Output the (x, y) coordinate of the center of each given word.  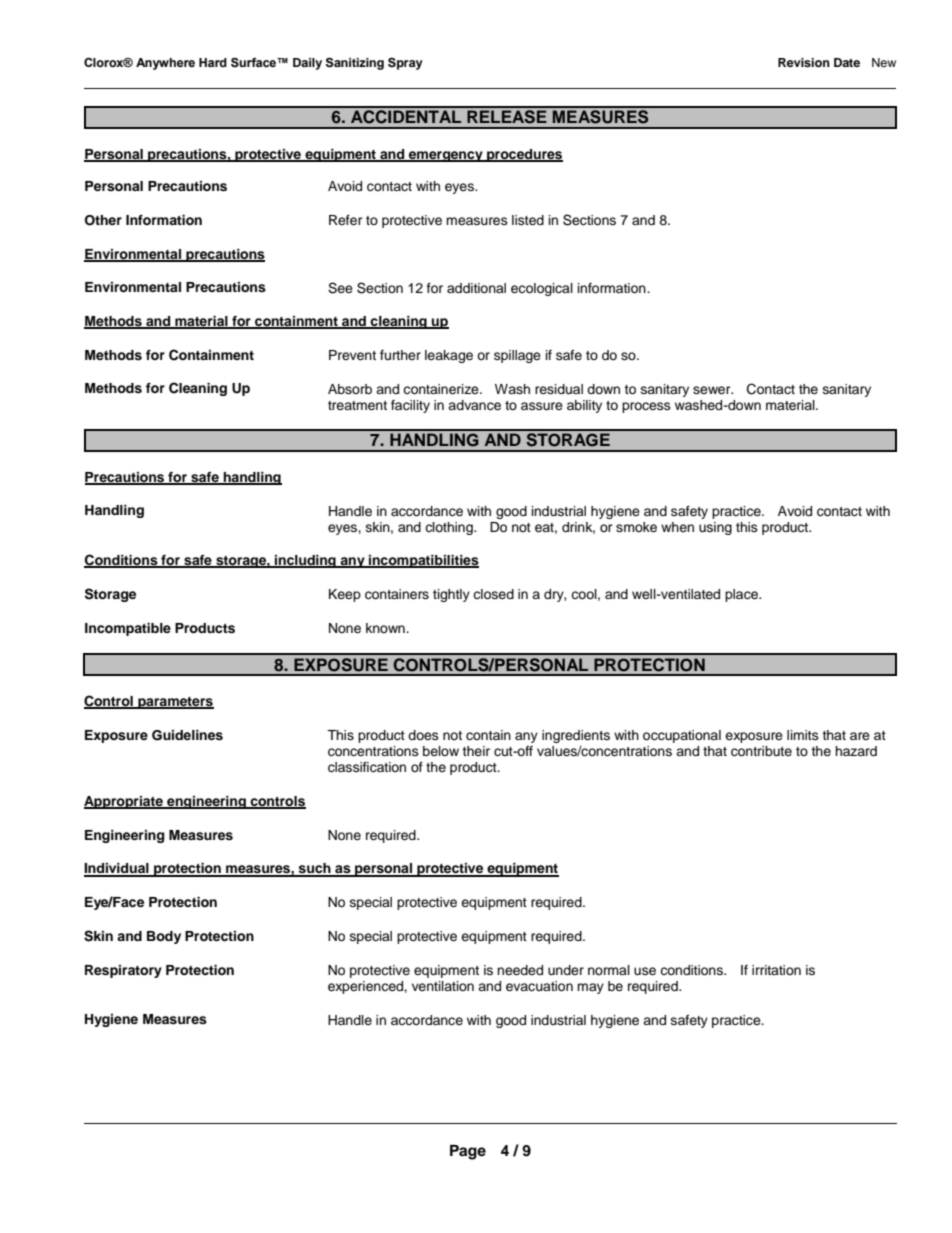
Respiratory (123, 971)
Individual (117, 869)
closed (493, 594)
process (646, 407)
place (742, 595)
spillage (517, 356)
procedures (524, 155)
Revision (804, 62)
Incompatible (128, 629)
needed (520, 970)
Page (468, 1152)
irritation (776, 970)
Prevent (352, 355)
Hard (213, 62)
